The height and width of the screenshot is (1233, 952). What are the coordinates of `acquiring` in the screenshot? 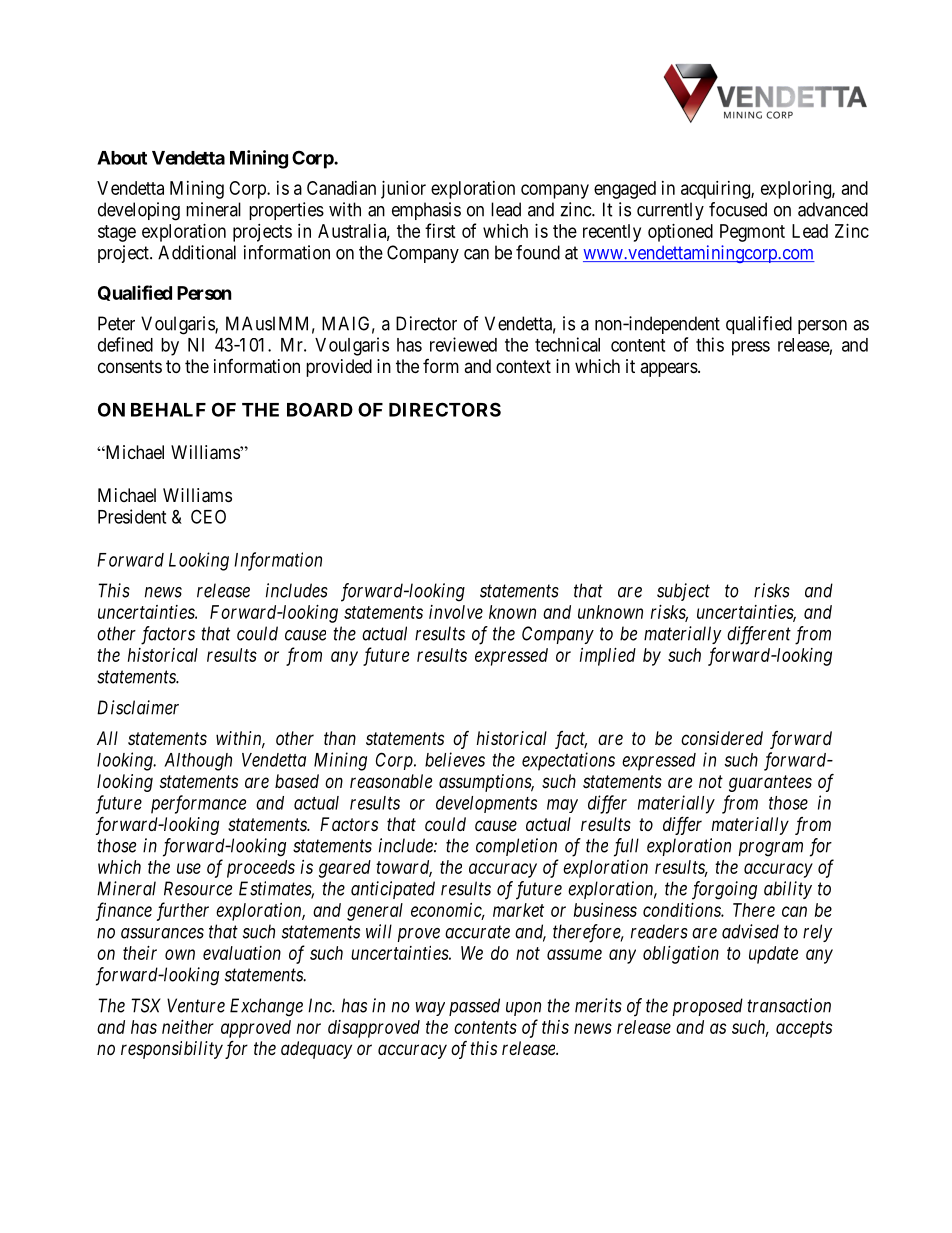 It's located at (716, 190).
